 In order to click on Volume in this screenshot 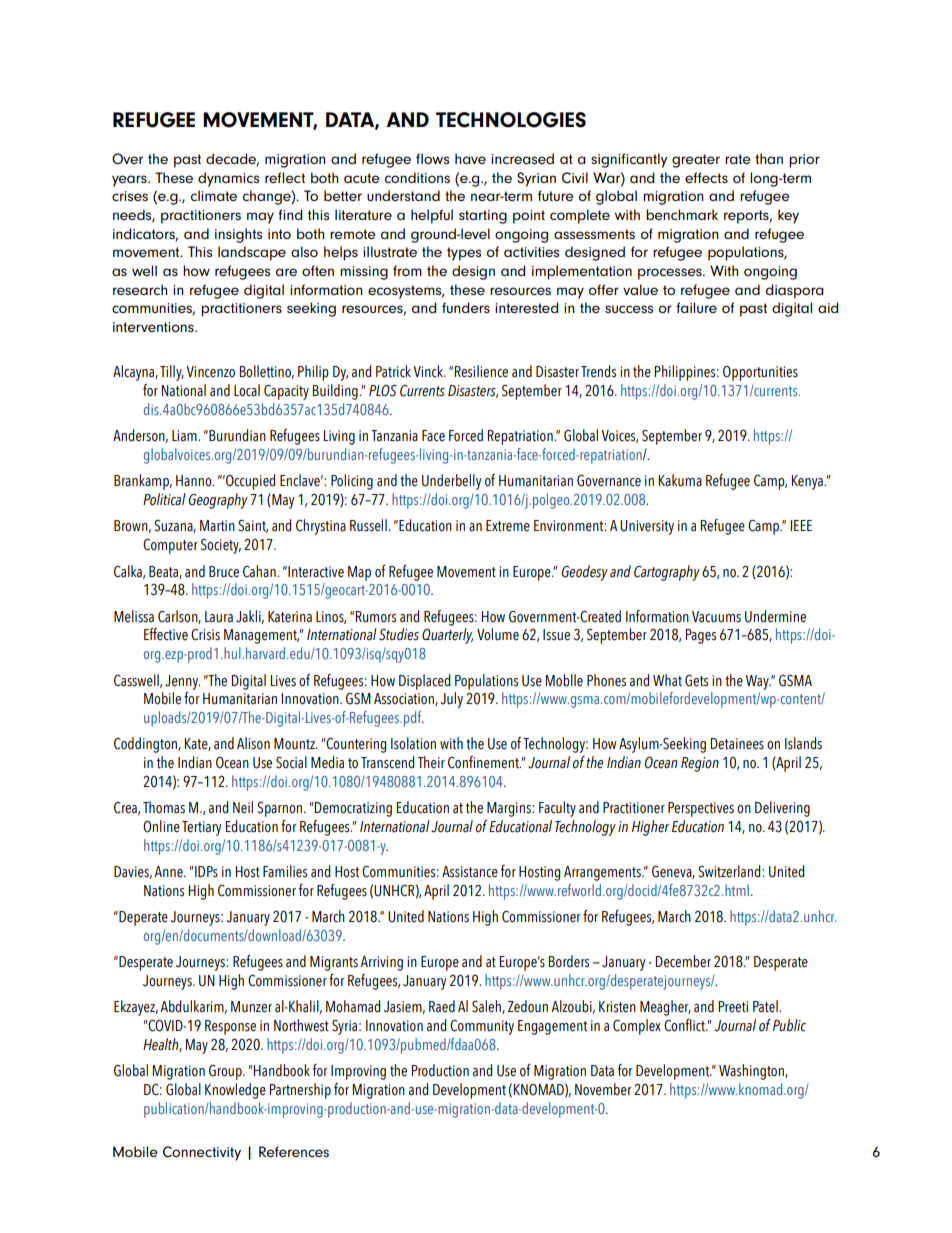, I will do `click(498, 634)`.
